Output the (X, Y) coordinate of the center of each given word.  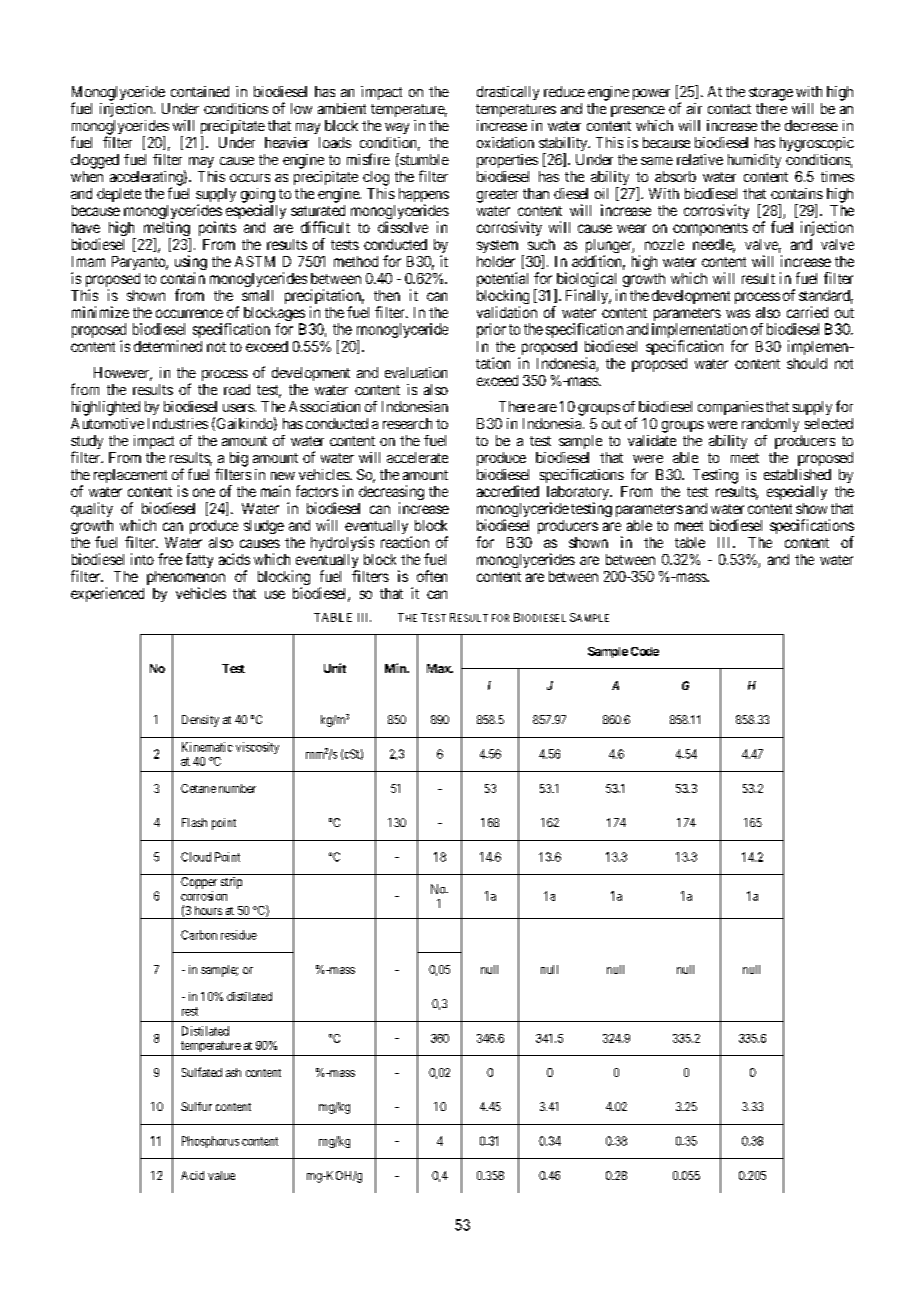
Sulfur (196, 1106)
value (221, 1175)
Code (645, 651)
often (432, 576)
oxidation (505, 142)
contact (729, 109)
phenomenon (186, 579)
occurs (250, 178)
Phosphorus (210, 1142)
